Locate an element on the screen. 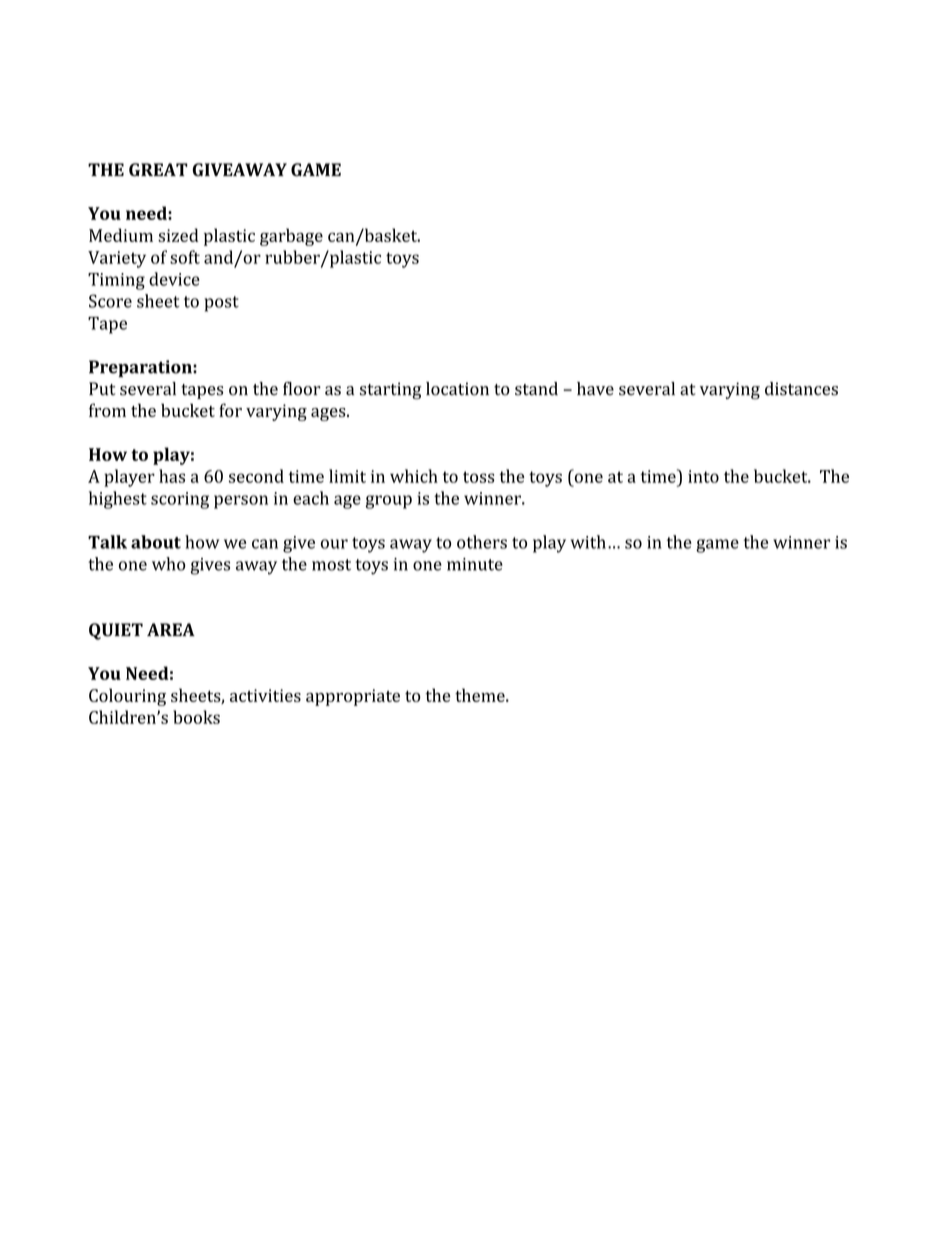 Image resolution: width=952 pixels, height=1233 pixels. books is located at coordinates (196, 717).
